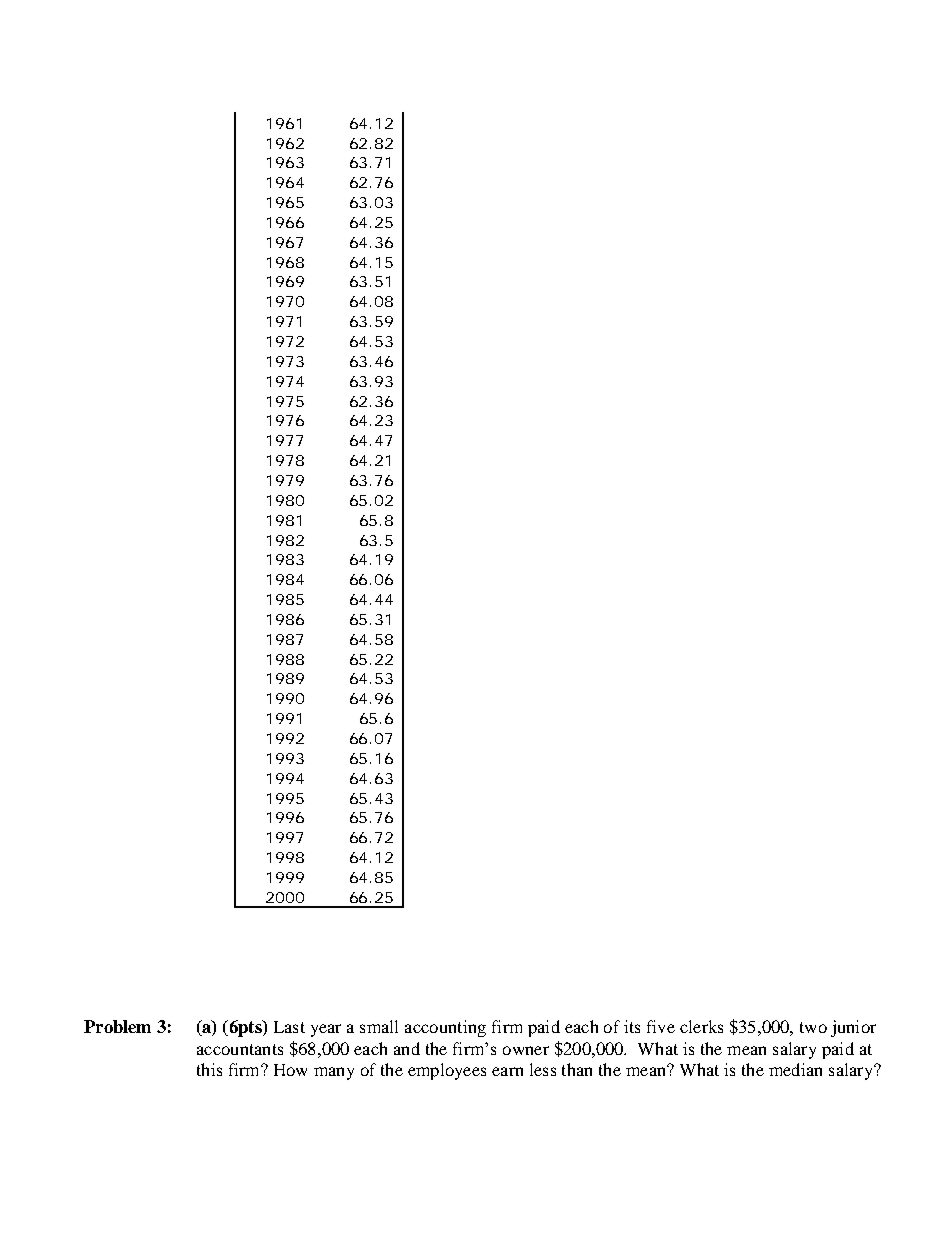 Image resolution: width=952 pixels, height=1233 pixels. What do you see at coordinates (526, 1050) in the screenshot?
I see `owner` at bounding box center [526, 1050].
